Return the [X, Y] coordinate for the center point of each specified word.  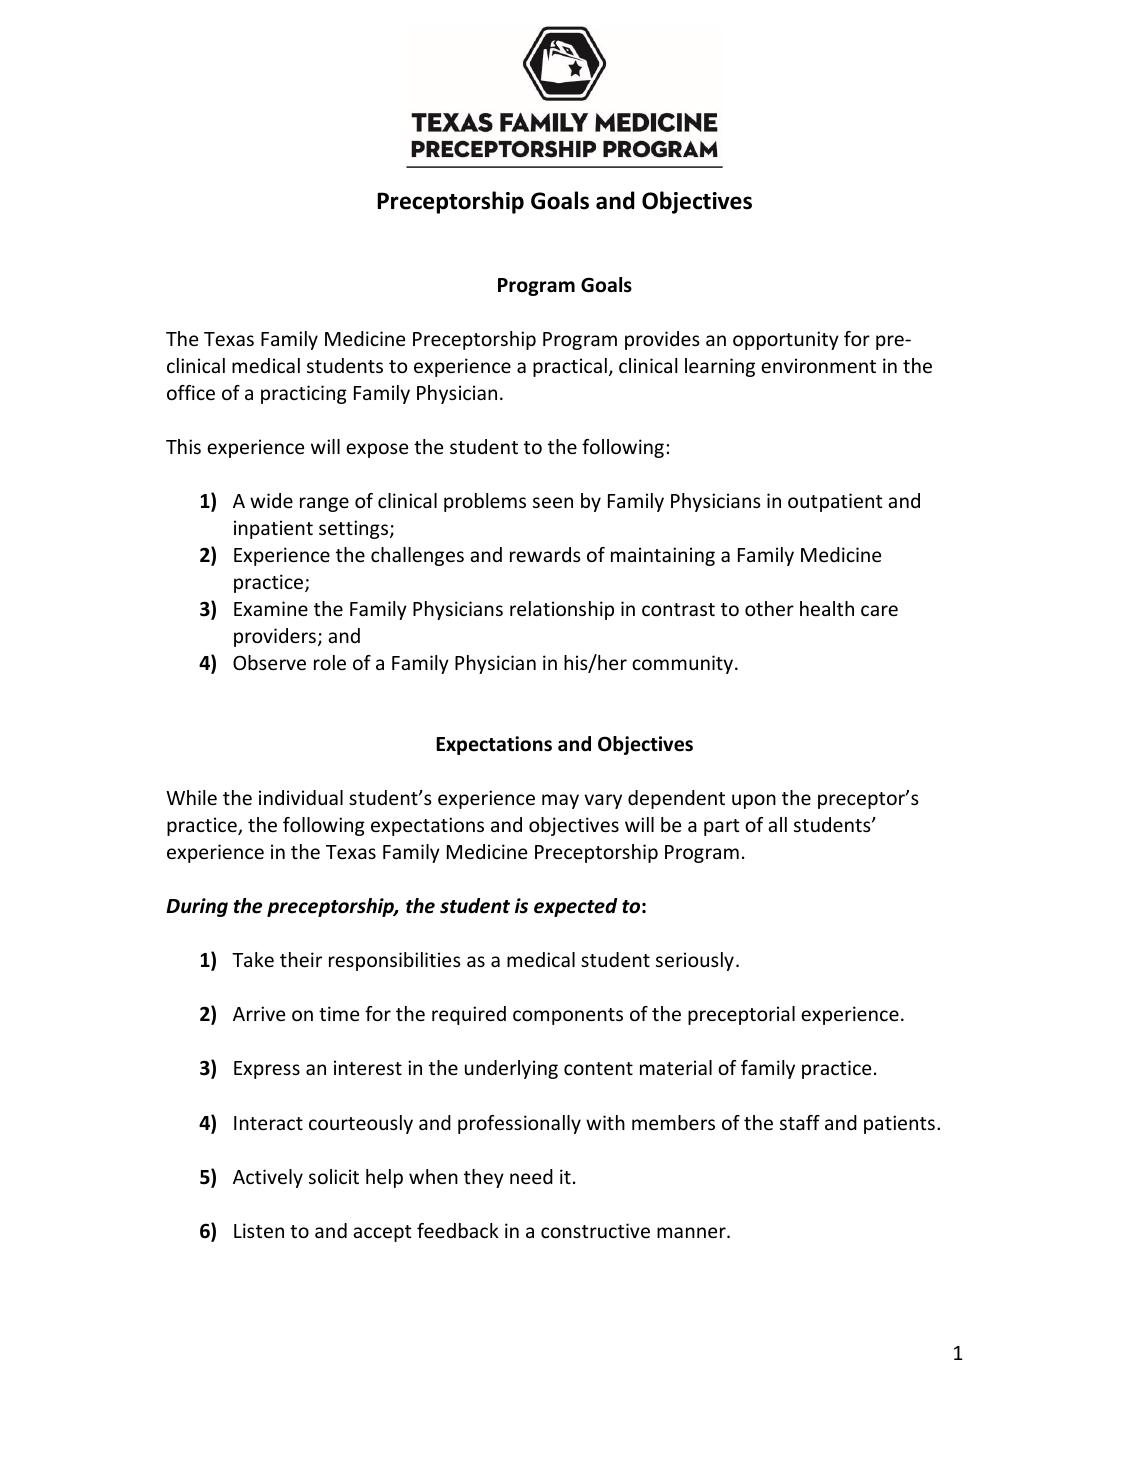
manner [692, 1232]
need [531, 1176]
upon [754, 801]
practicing [304, 394]
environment [818, 365]
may [560, 801]
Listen [259, 1230]
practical [570, 367]
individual [301, 797]
